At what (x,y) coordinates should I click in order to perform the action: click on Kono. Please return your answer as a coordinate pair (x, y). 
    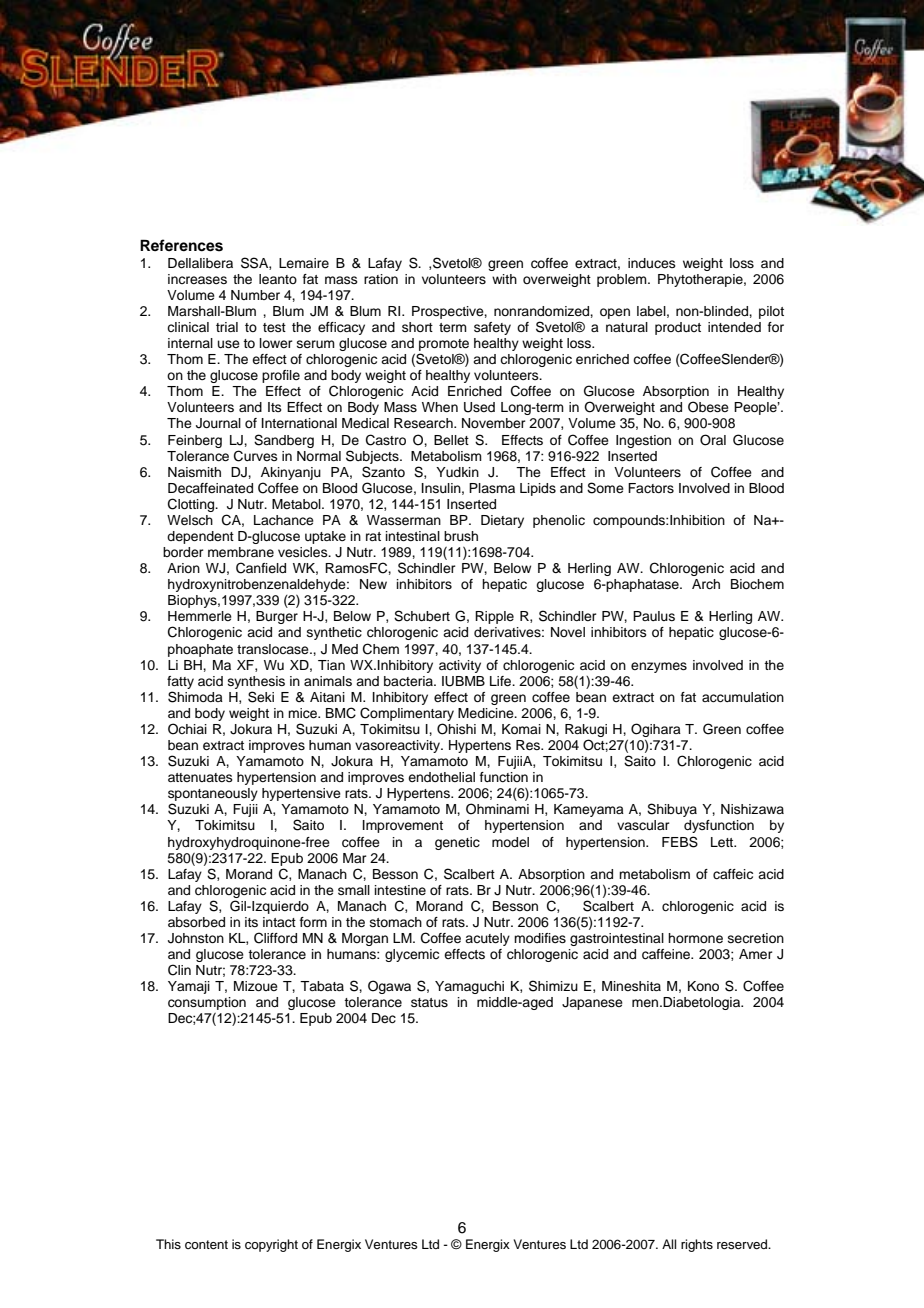
    Looking at the image, I should click on (703, 986).
